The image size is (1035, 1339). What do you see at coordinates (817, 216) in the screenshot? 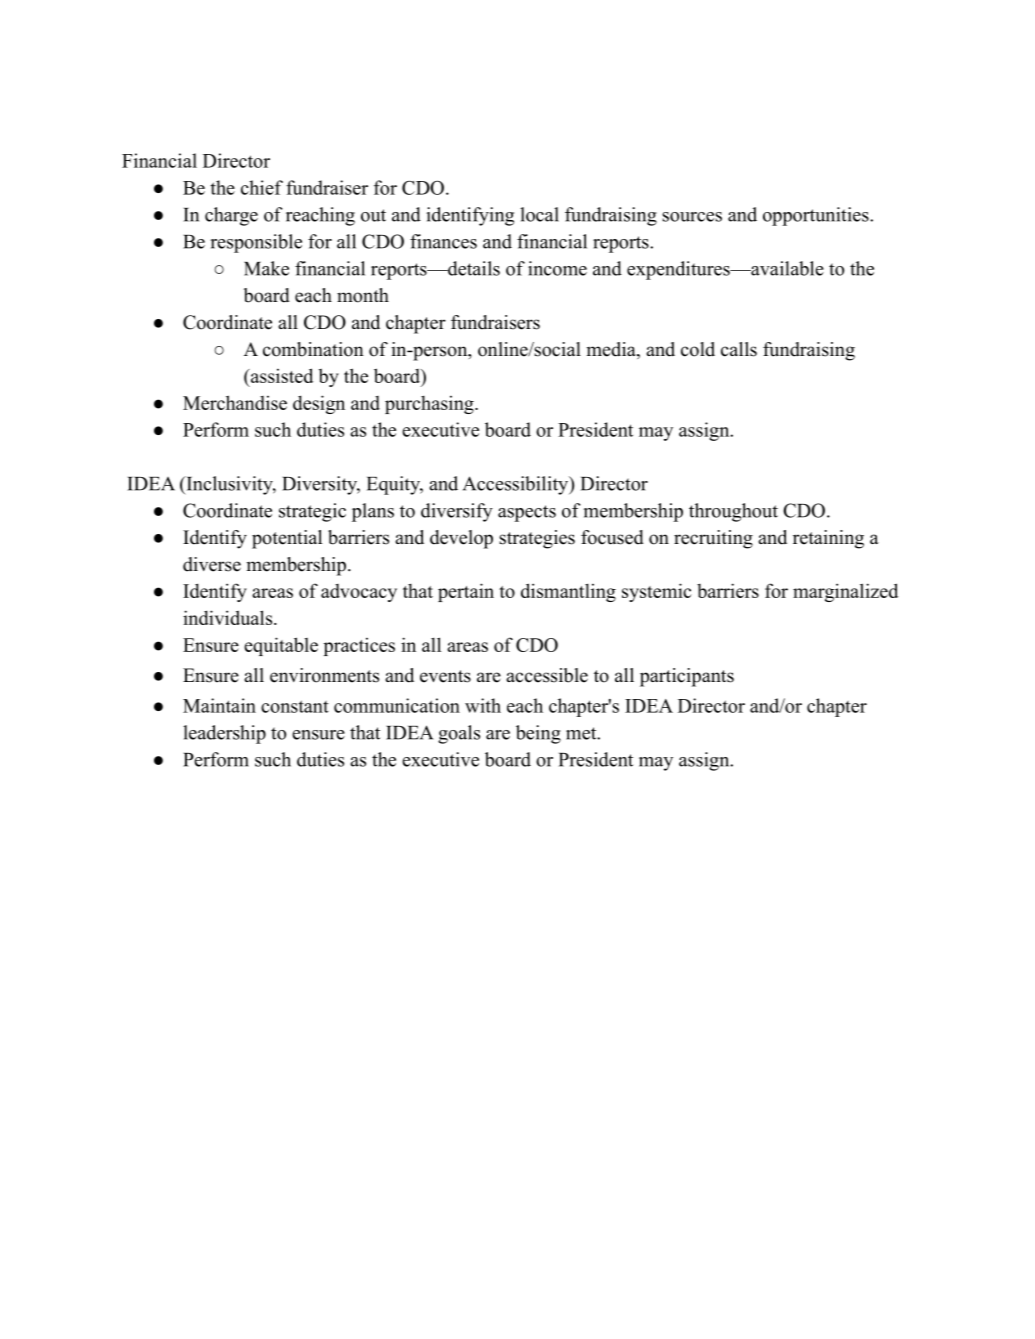
I see `opportunities` at bounding box center [817, 216].
